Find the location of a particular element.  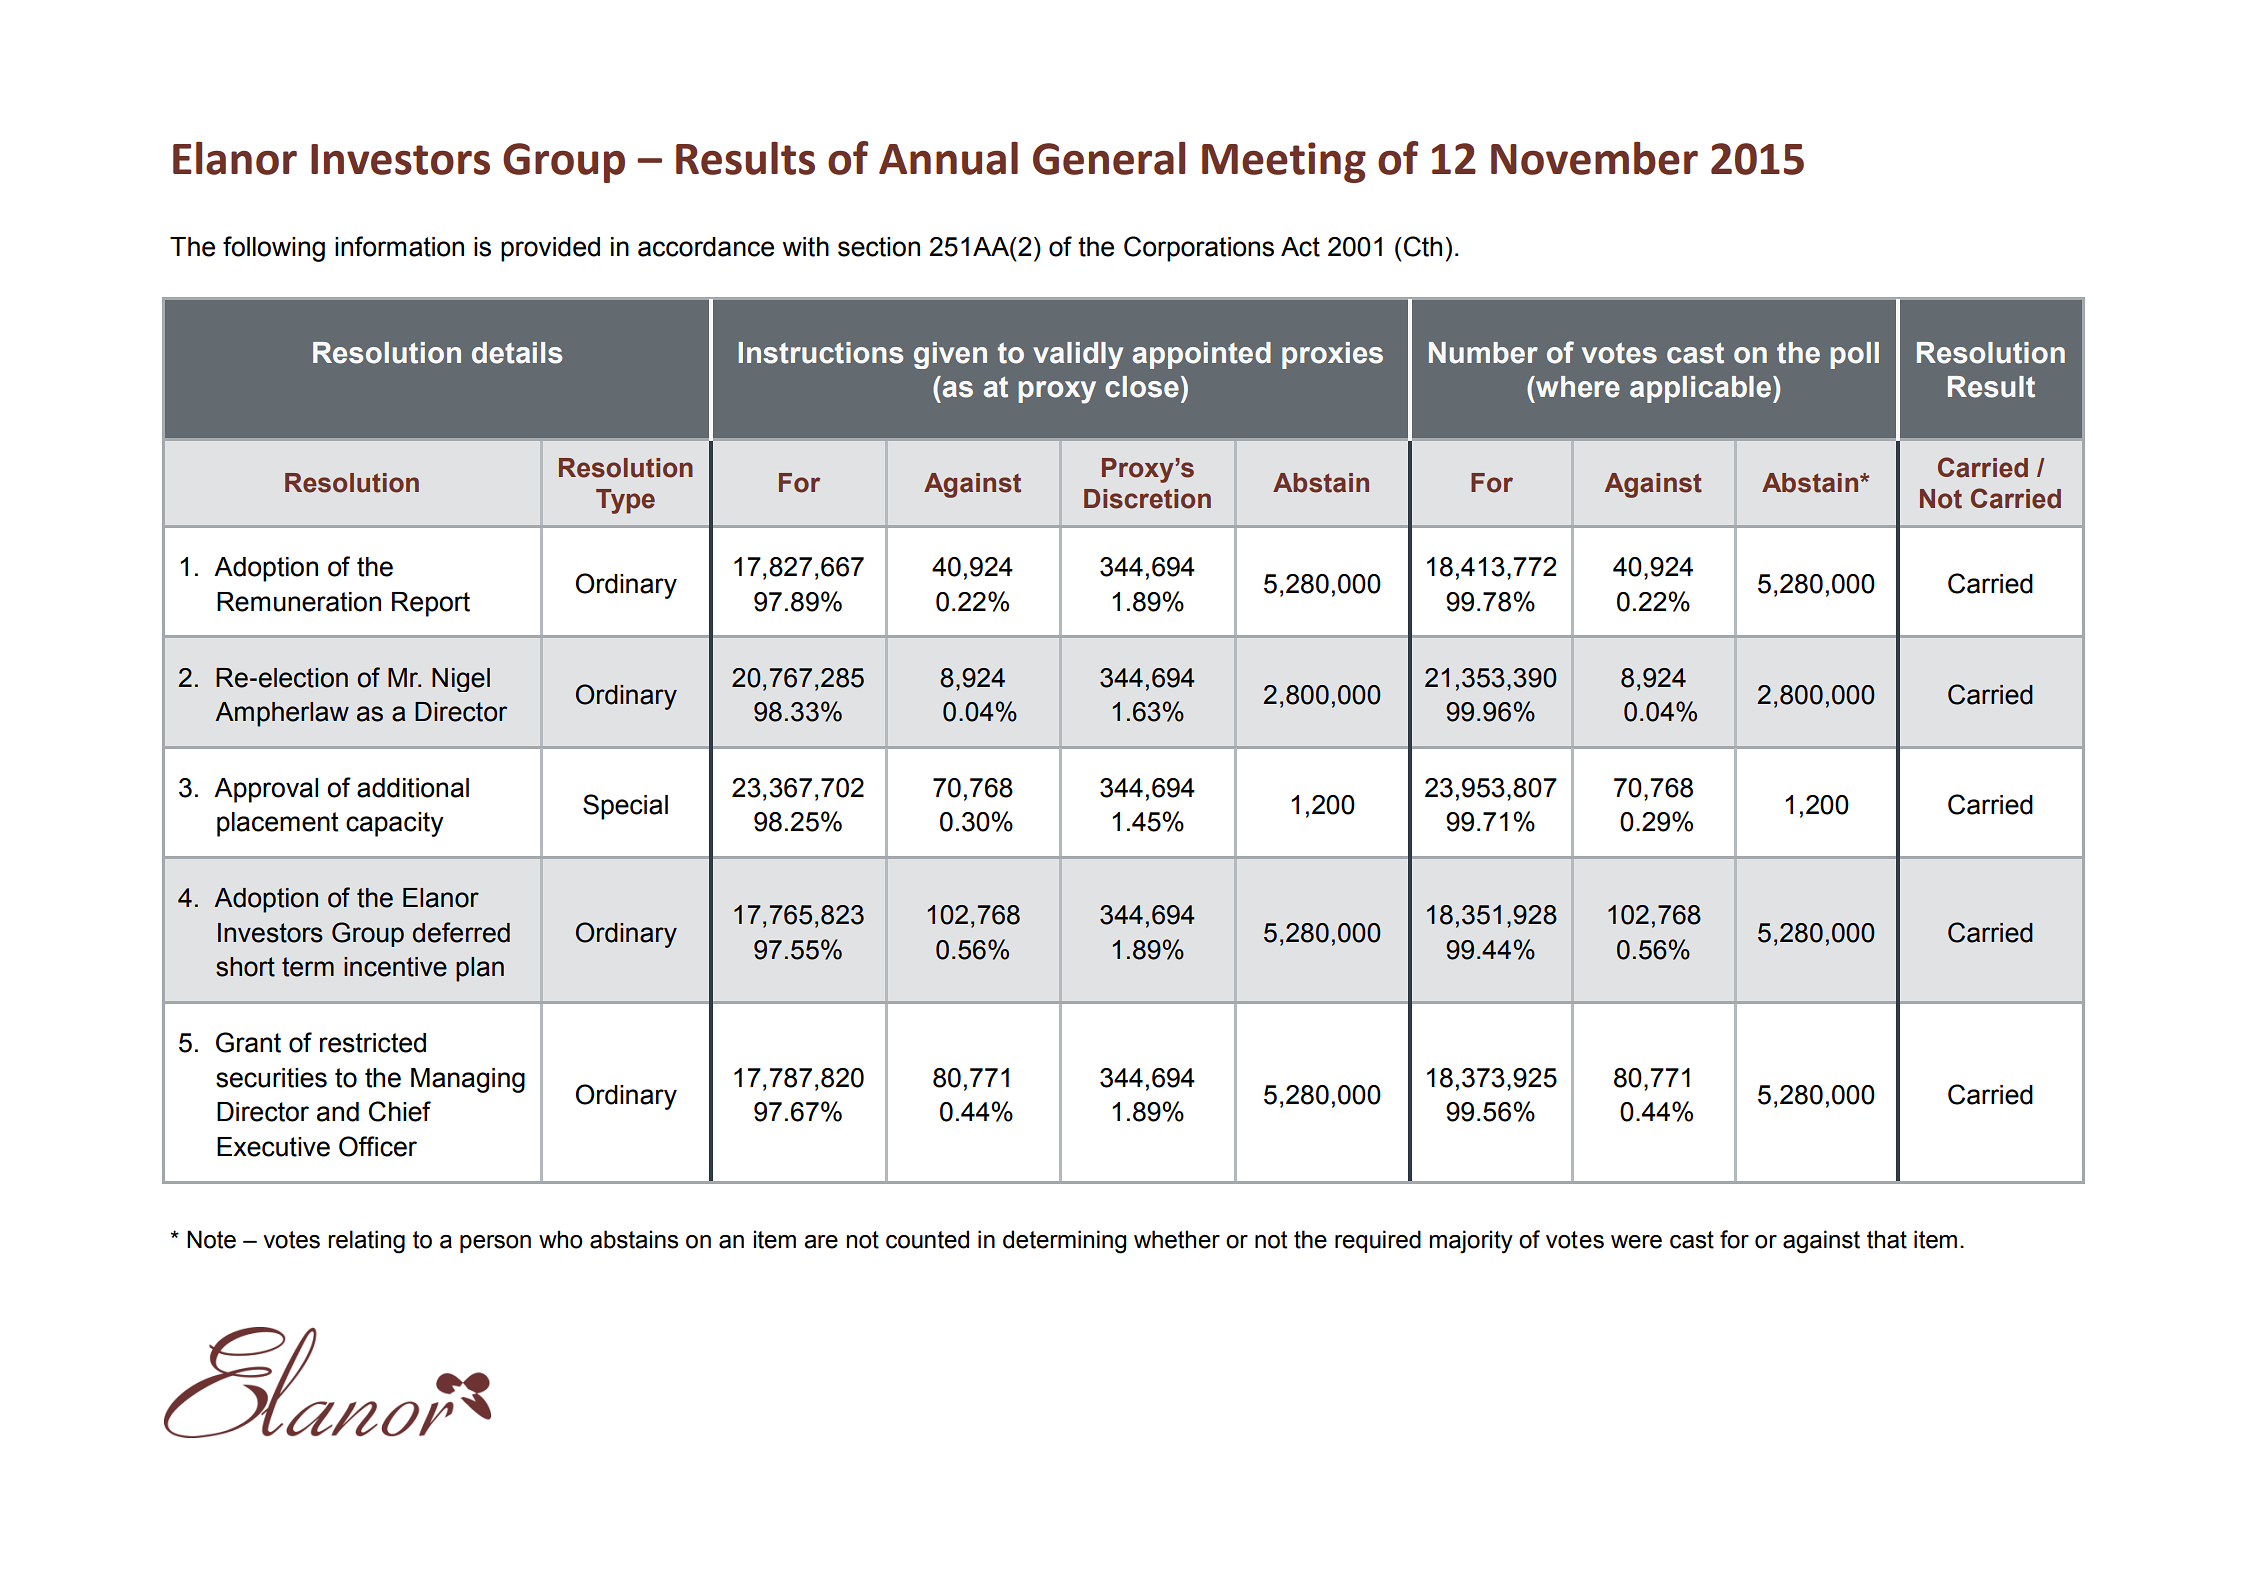

Special is located at coordinates (625, 807).
